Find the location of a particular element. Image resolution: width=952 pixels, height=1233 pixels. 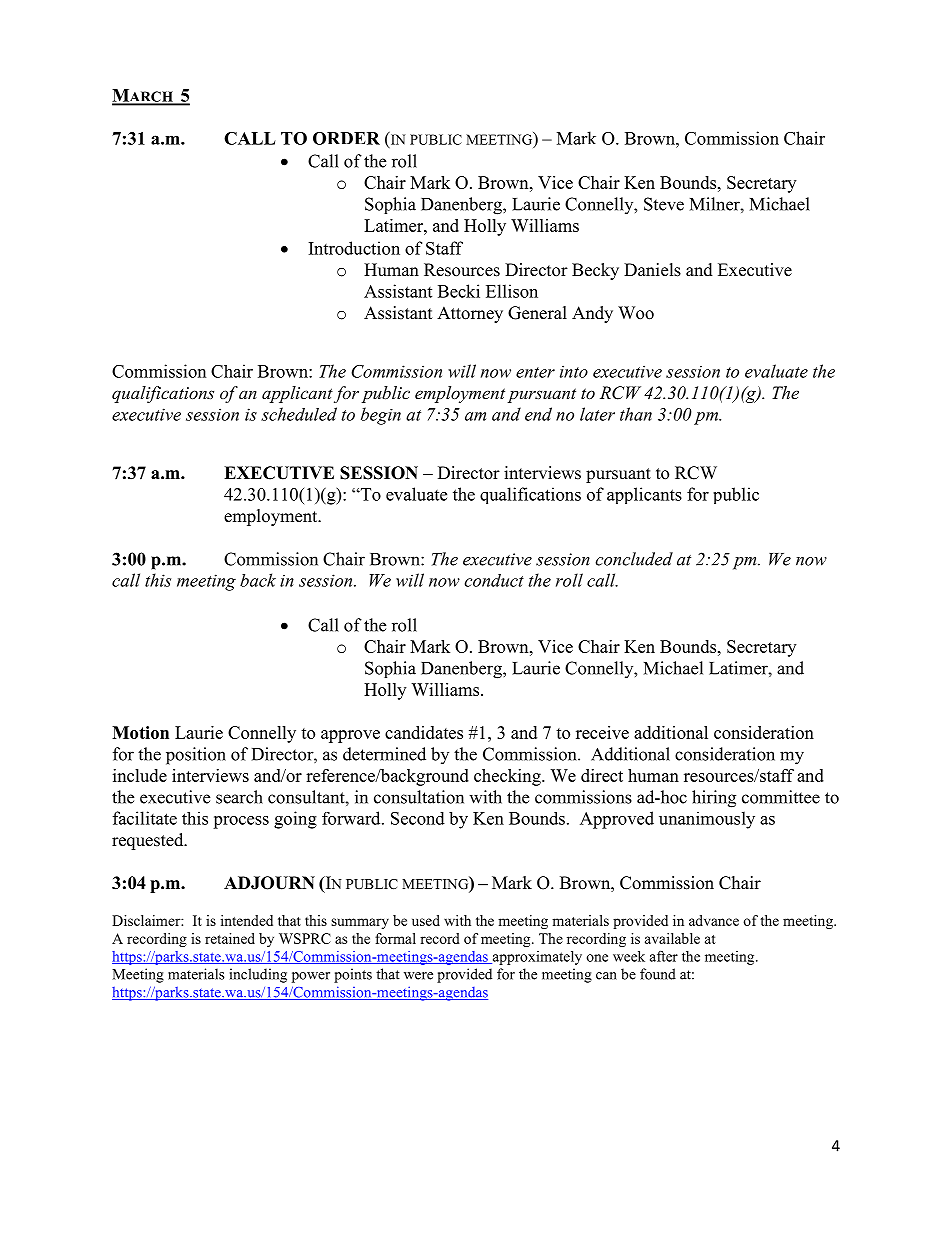

begin is located at coordinates (381, 416).
